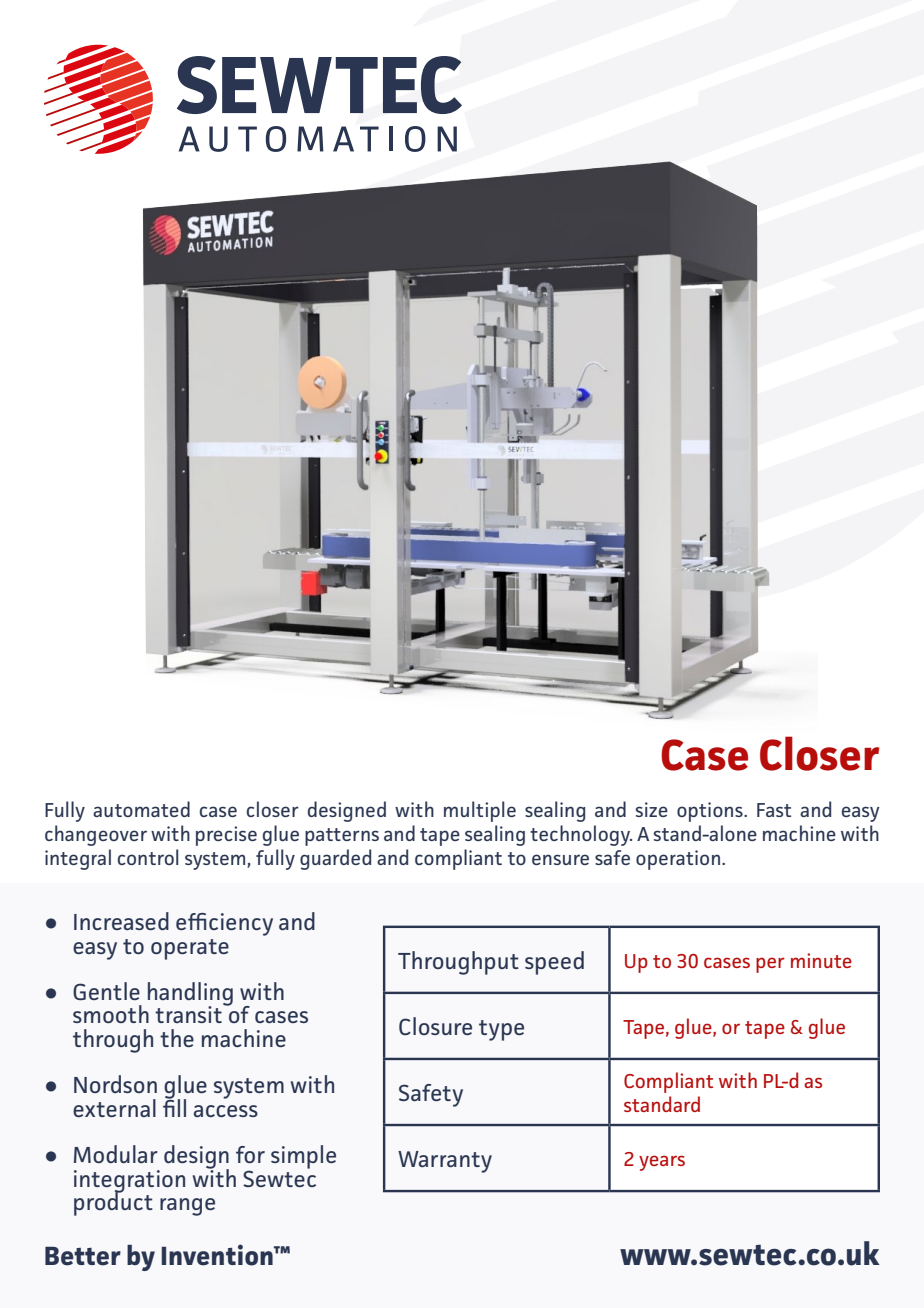 The image size is (924, 1308). Describe the element at coordinates (218, 1255) in the document. I see `Invention` at that location.
